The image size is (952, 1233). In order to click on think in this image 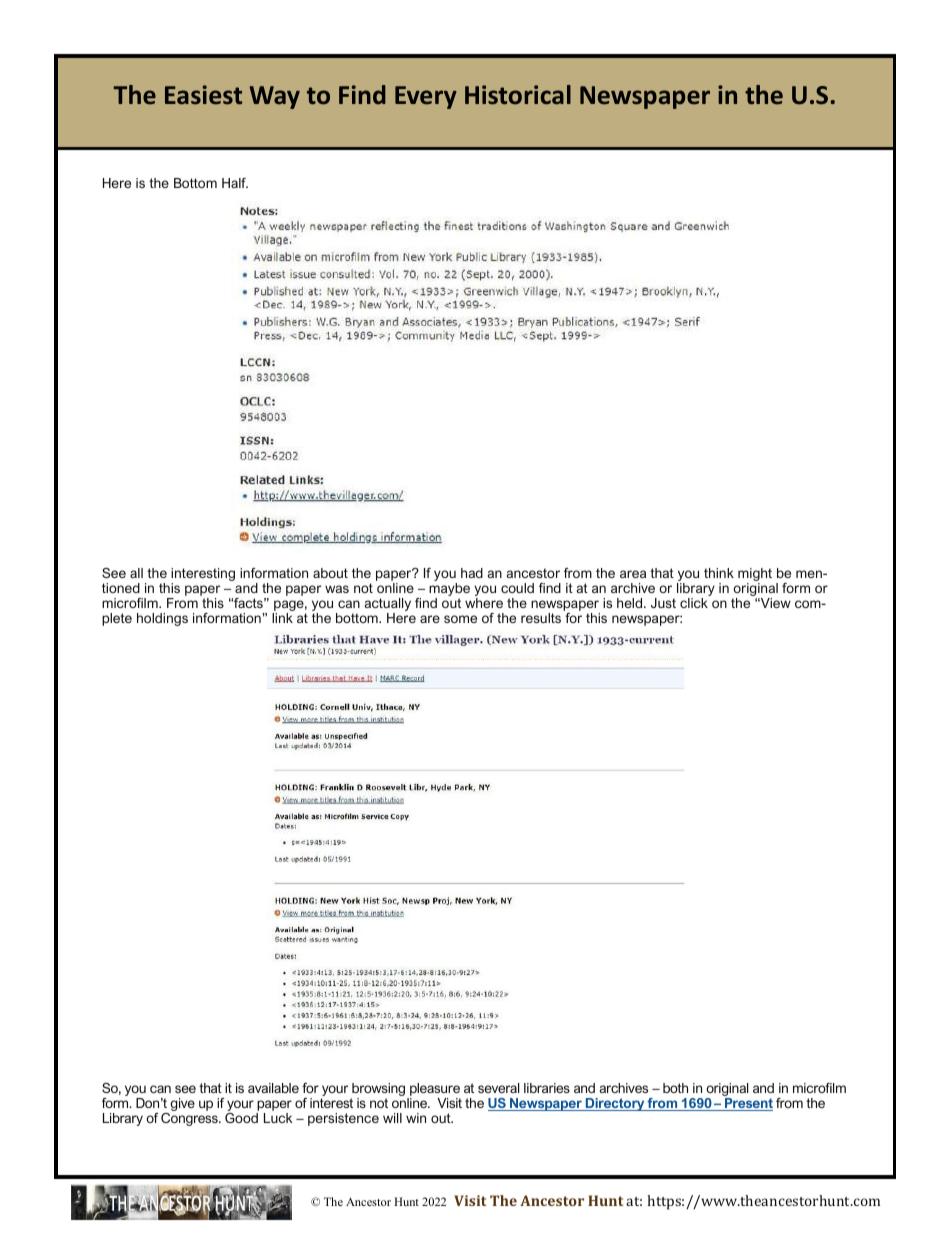, I will do `click(719, 573)`.
